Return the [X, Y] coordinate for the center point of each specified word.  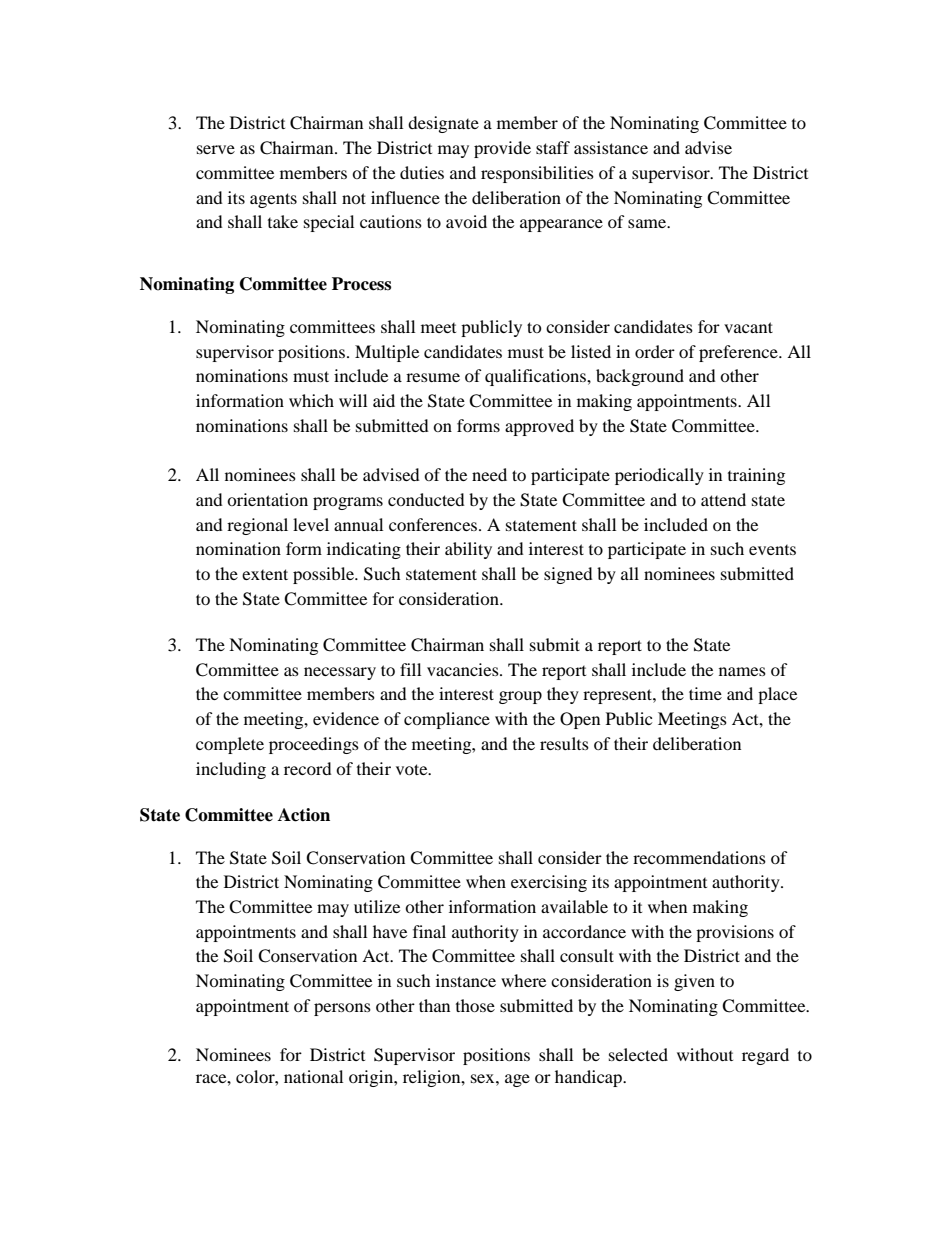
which [311, 400]
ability [468, 550]
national [313, 1076]
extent [265, 574]
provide [502, 149]
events [772, 550]
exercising [549, 883]
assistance [611, 147]
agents [273, 200]
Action [304, 815]
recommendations [699, 857]
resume [433, 377]
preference [739, 353]
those [475, 1005]
